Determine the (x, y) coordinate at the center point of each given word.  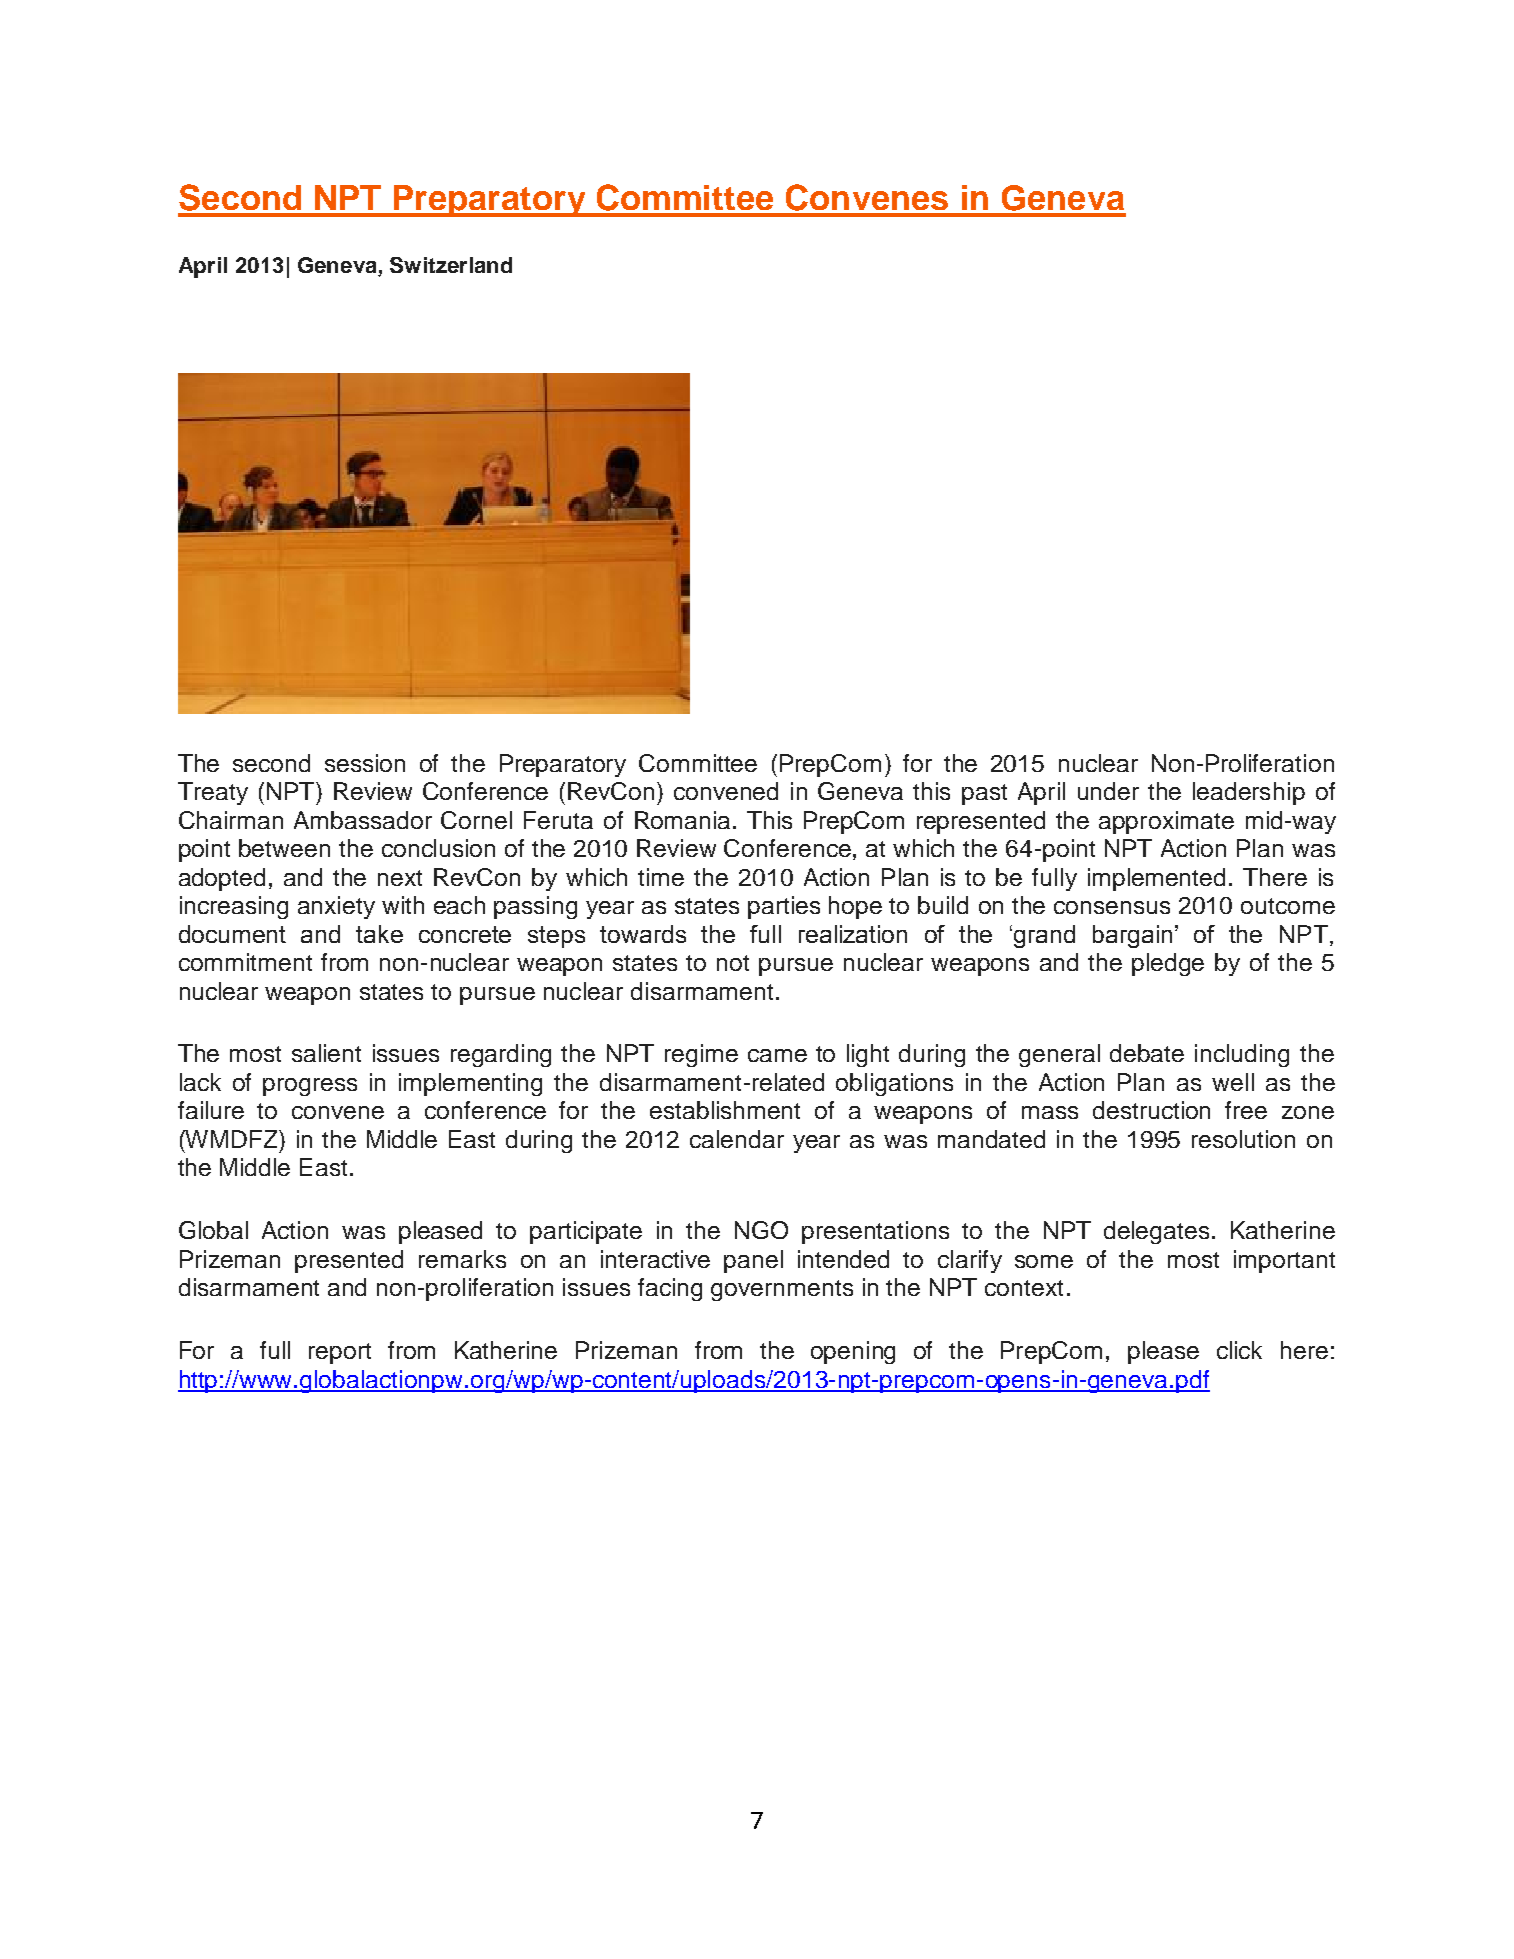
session (365, 763)
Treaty (213, 793)
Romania (682, 820)
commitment (245, 962)
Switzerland (451, 265)
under (1108, 791)
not (733, 963)
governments (782, 1290)
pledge (1168, 964)
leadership (1249, 793)
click (1239, 1350)
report (340, 1353)
